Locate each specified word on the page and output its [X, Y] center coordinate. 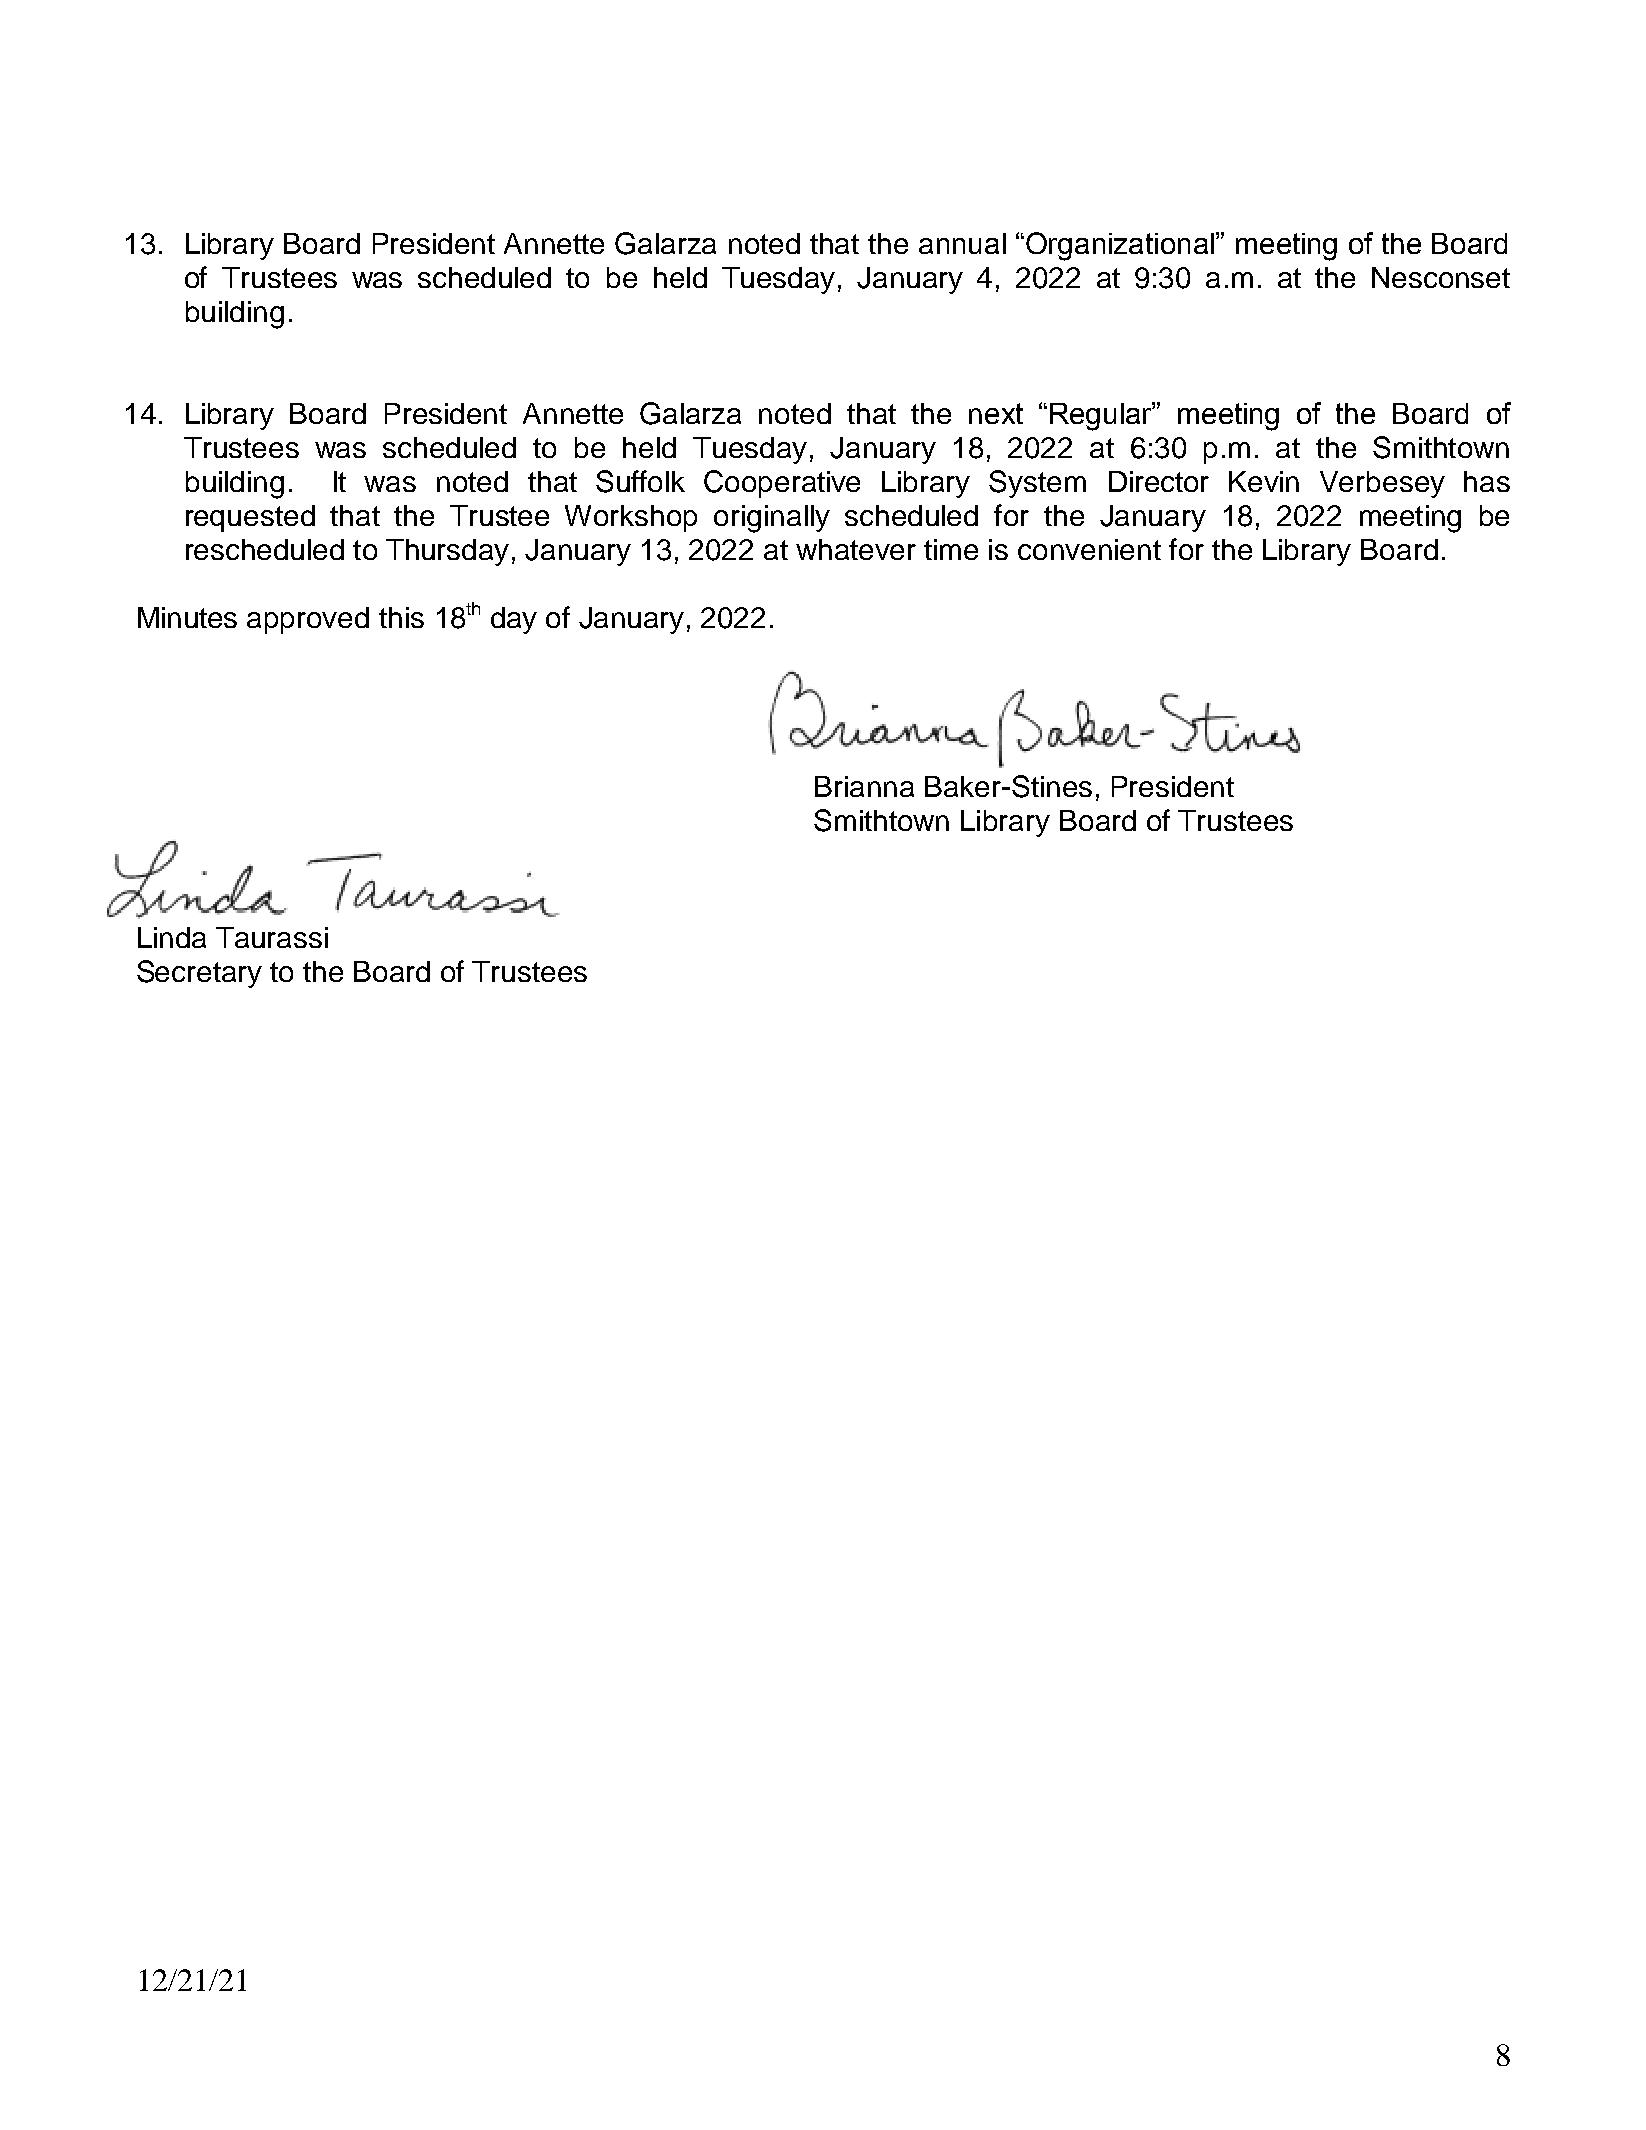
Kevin [1264, 481]
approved [308, 620]
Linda [172, 937]
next [996, 413]
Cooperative [782, 484]
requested [250, 518]
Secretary [199, 974]
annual [962, 243]
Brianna [864, 786]
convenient [1089, 549]
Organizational [1120, 246]
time [951, 549]
